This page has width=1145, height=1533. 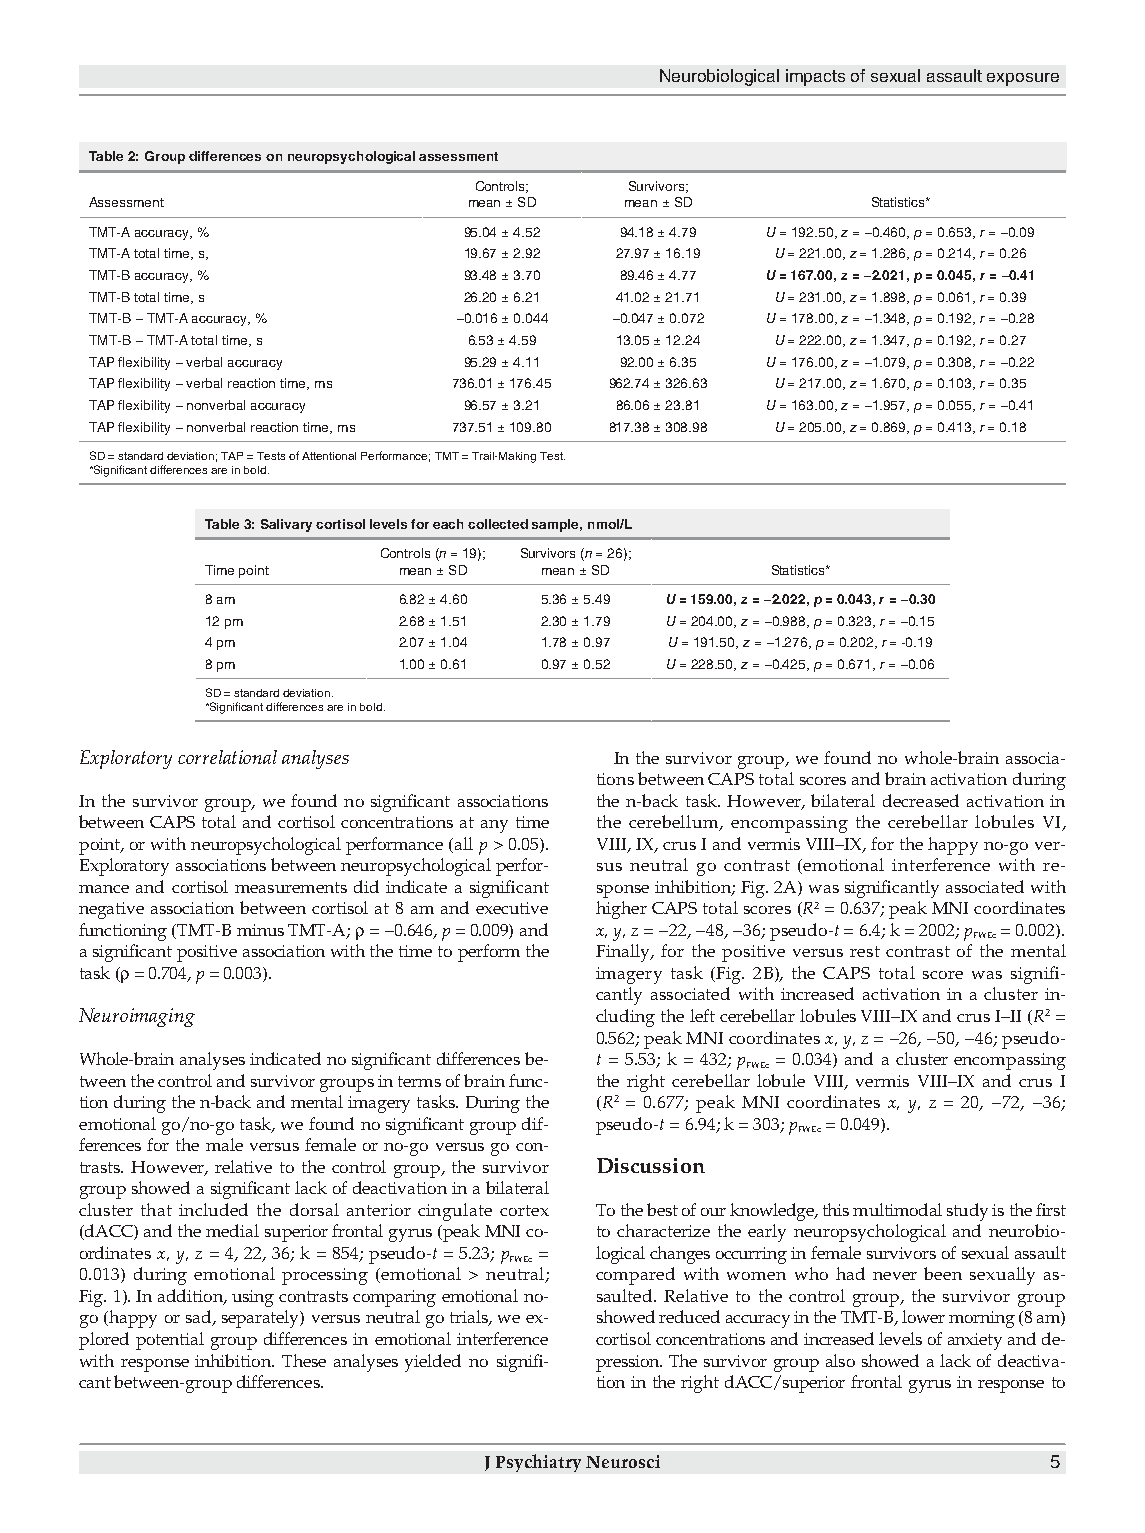 I want to click on anxiety, so click(x=975, y=1341).
